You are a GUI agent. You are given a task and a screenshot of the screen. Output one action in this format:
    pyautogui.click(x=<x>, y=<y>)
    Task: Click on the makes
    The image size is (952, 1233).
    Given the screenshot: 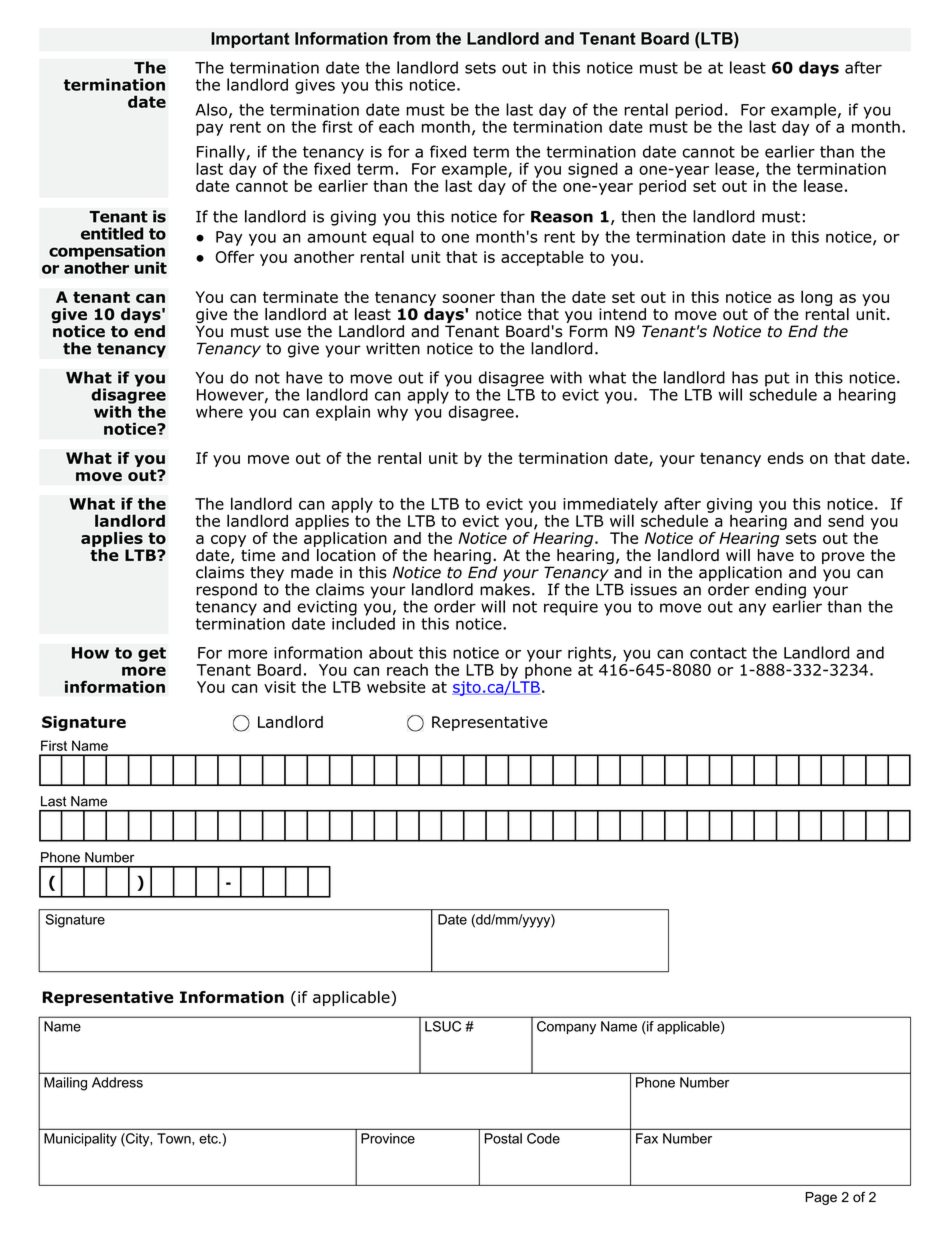 What is the action you would take?
    pyautogui.click(x=505, y=588)
